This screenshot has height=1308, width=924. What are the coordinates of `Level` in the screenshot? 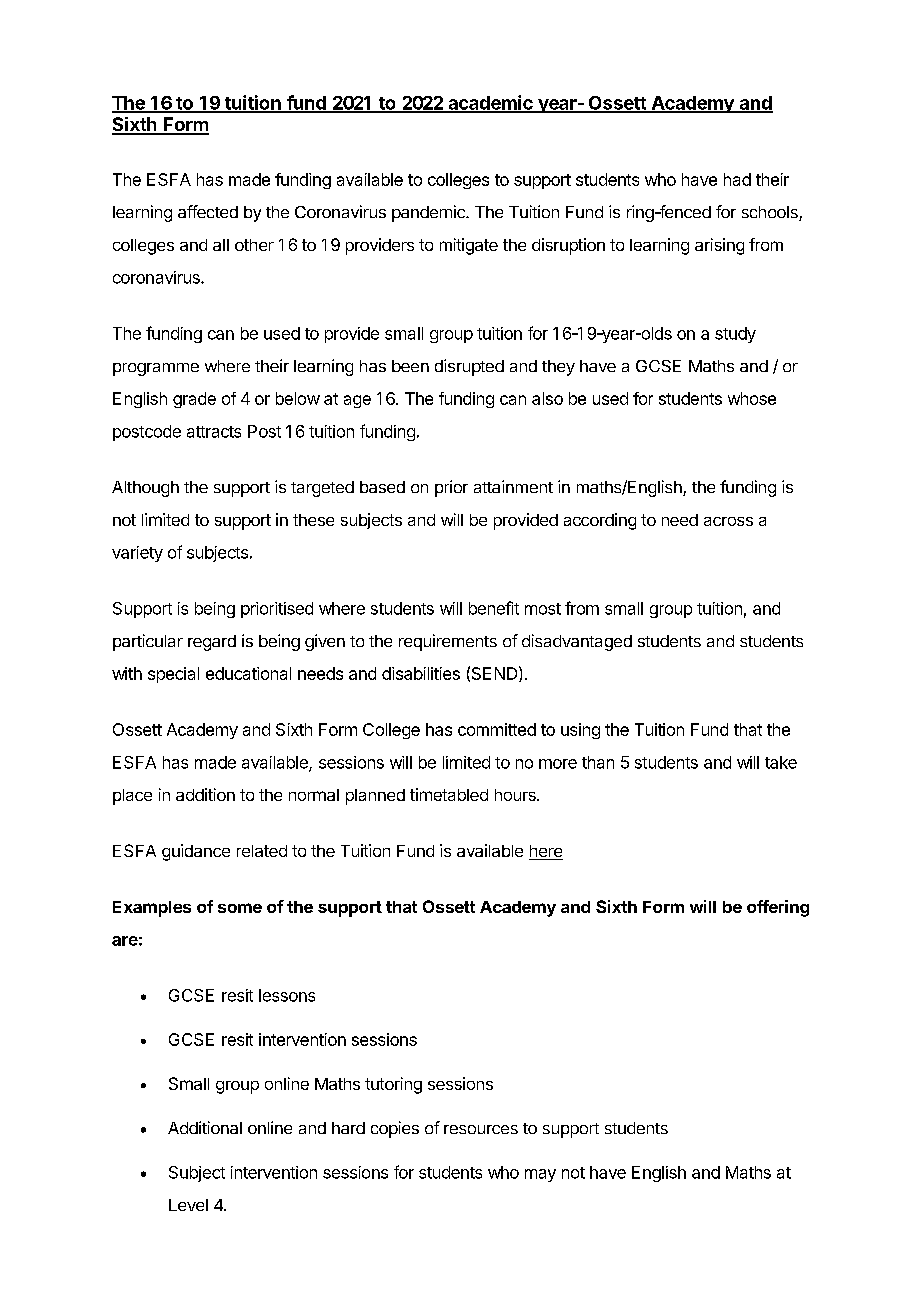 It's located at (188, 1205).
